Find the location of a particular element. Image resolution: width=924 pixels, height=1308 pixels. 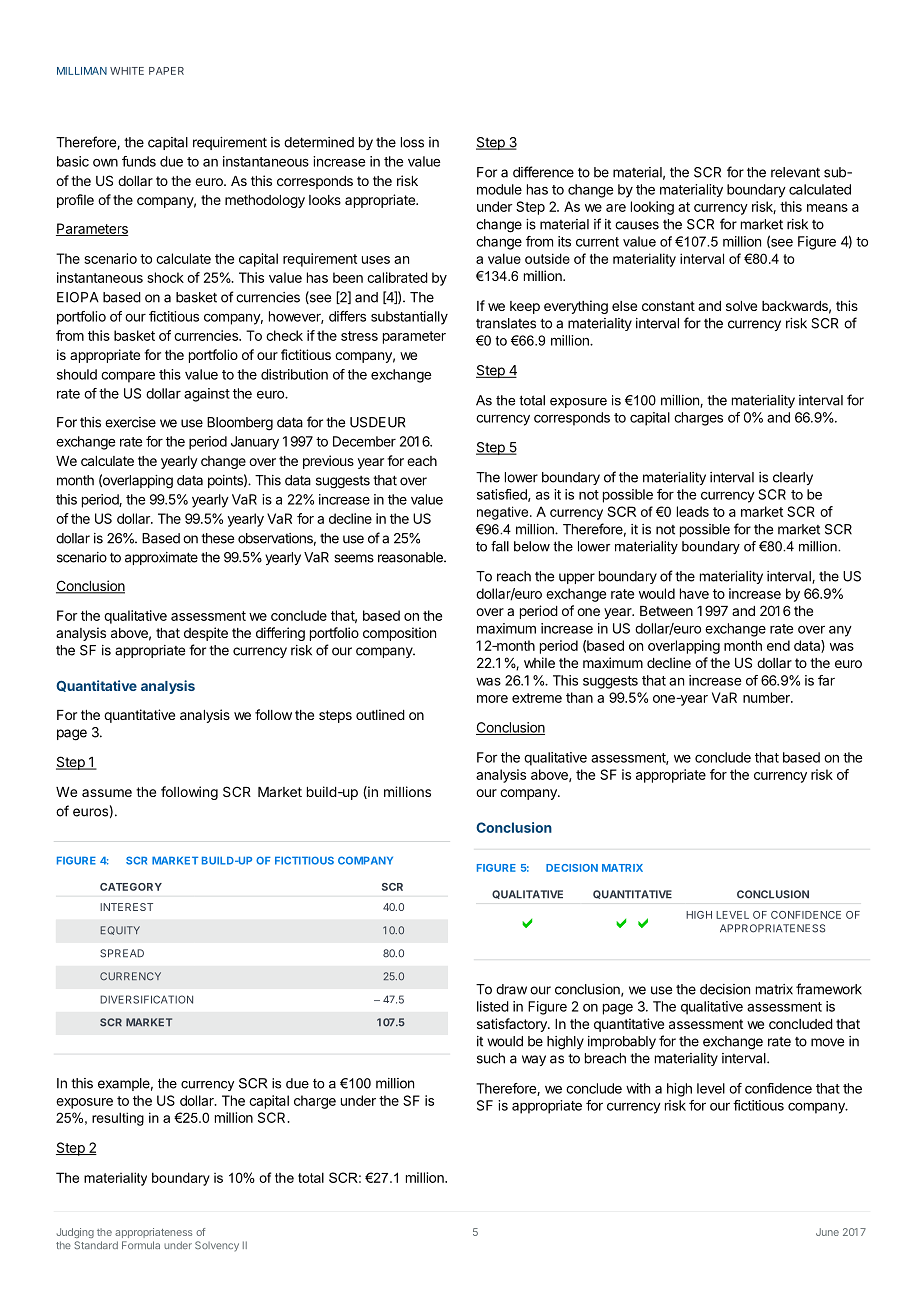

PAPER is located at coordinates (166, 71).
